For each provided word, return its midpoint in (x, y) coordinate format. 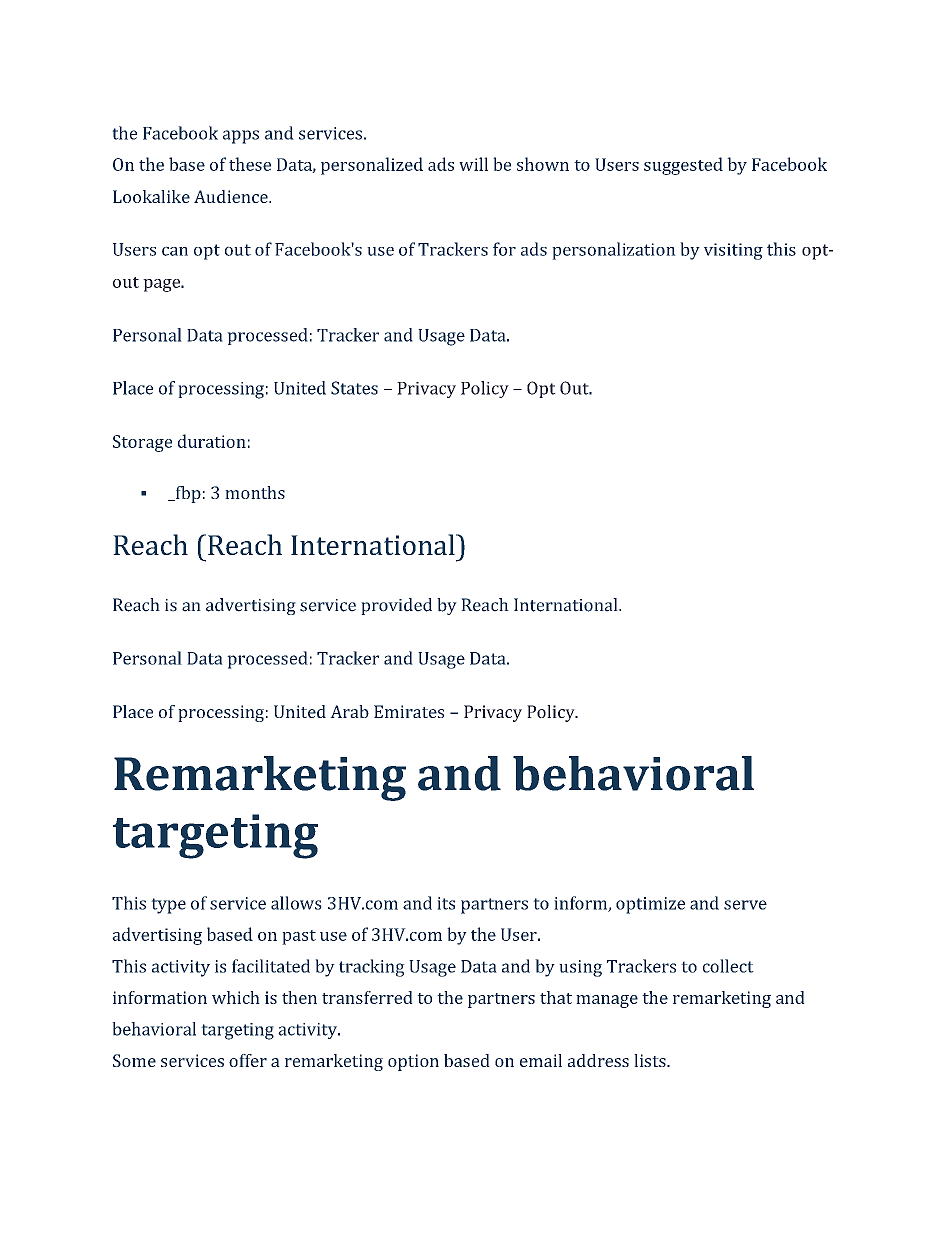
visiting (733, 251)
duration (212, 441)
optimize (650, 905)
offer (248, 1060)
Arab (349, 711)
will (473, 164)
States (354, 388)
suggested (683, 166)
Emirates (409, 711)
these (250, 164)
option (413, 1062)
